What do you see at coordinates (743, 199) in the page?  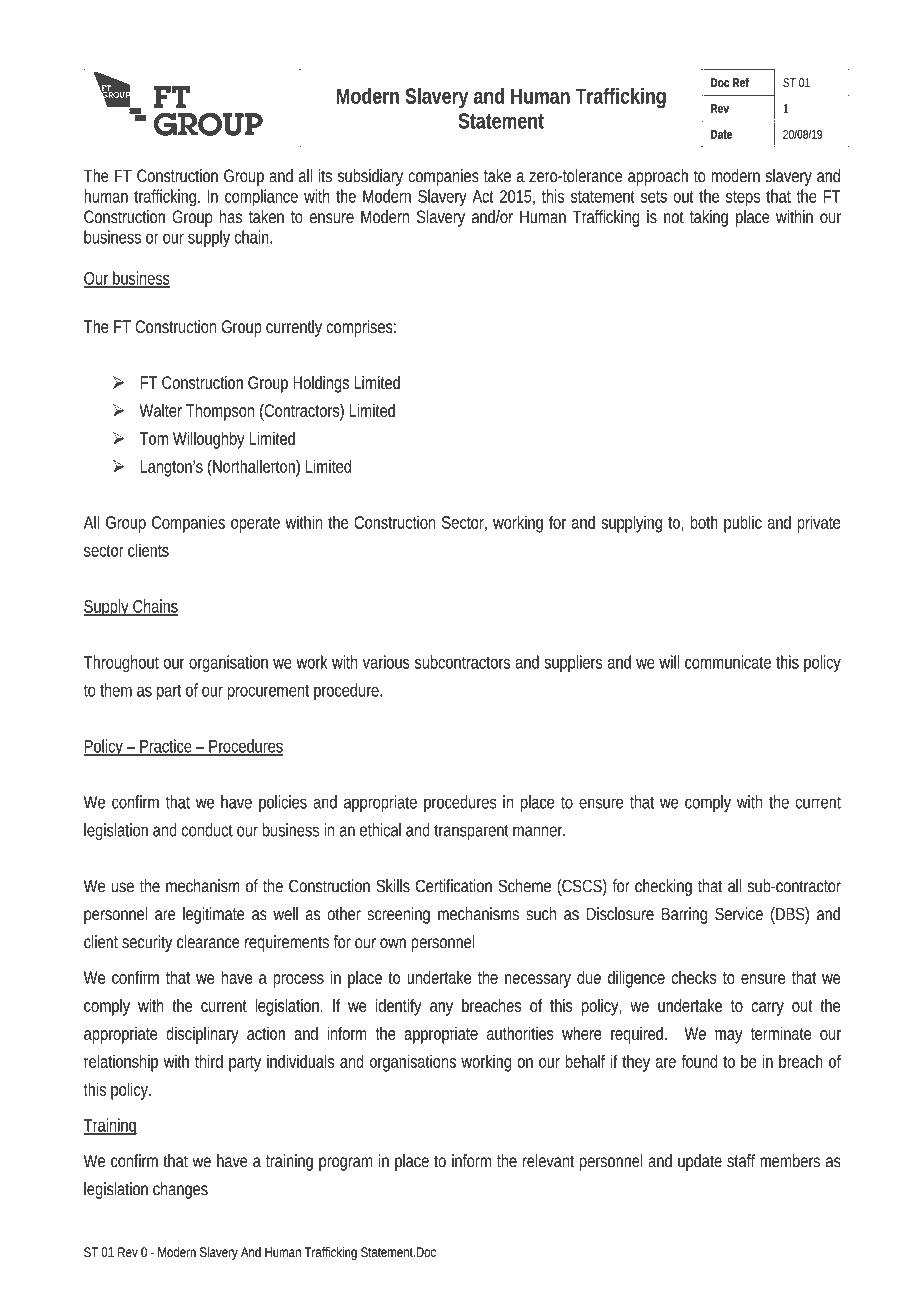 I see `steps` at bounding box center [743, 199].
